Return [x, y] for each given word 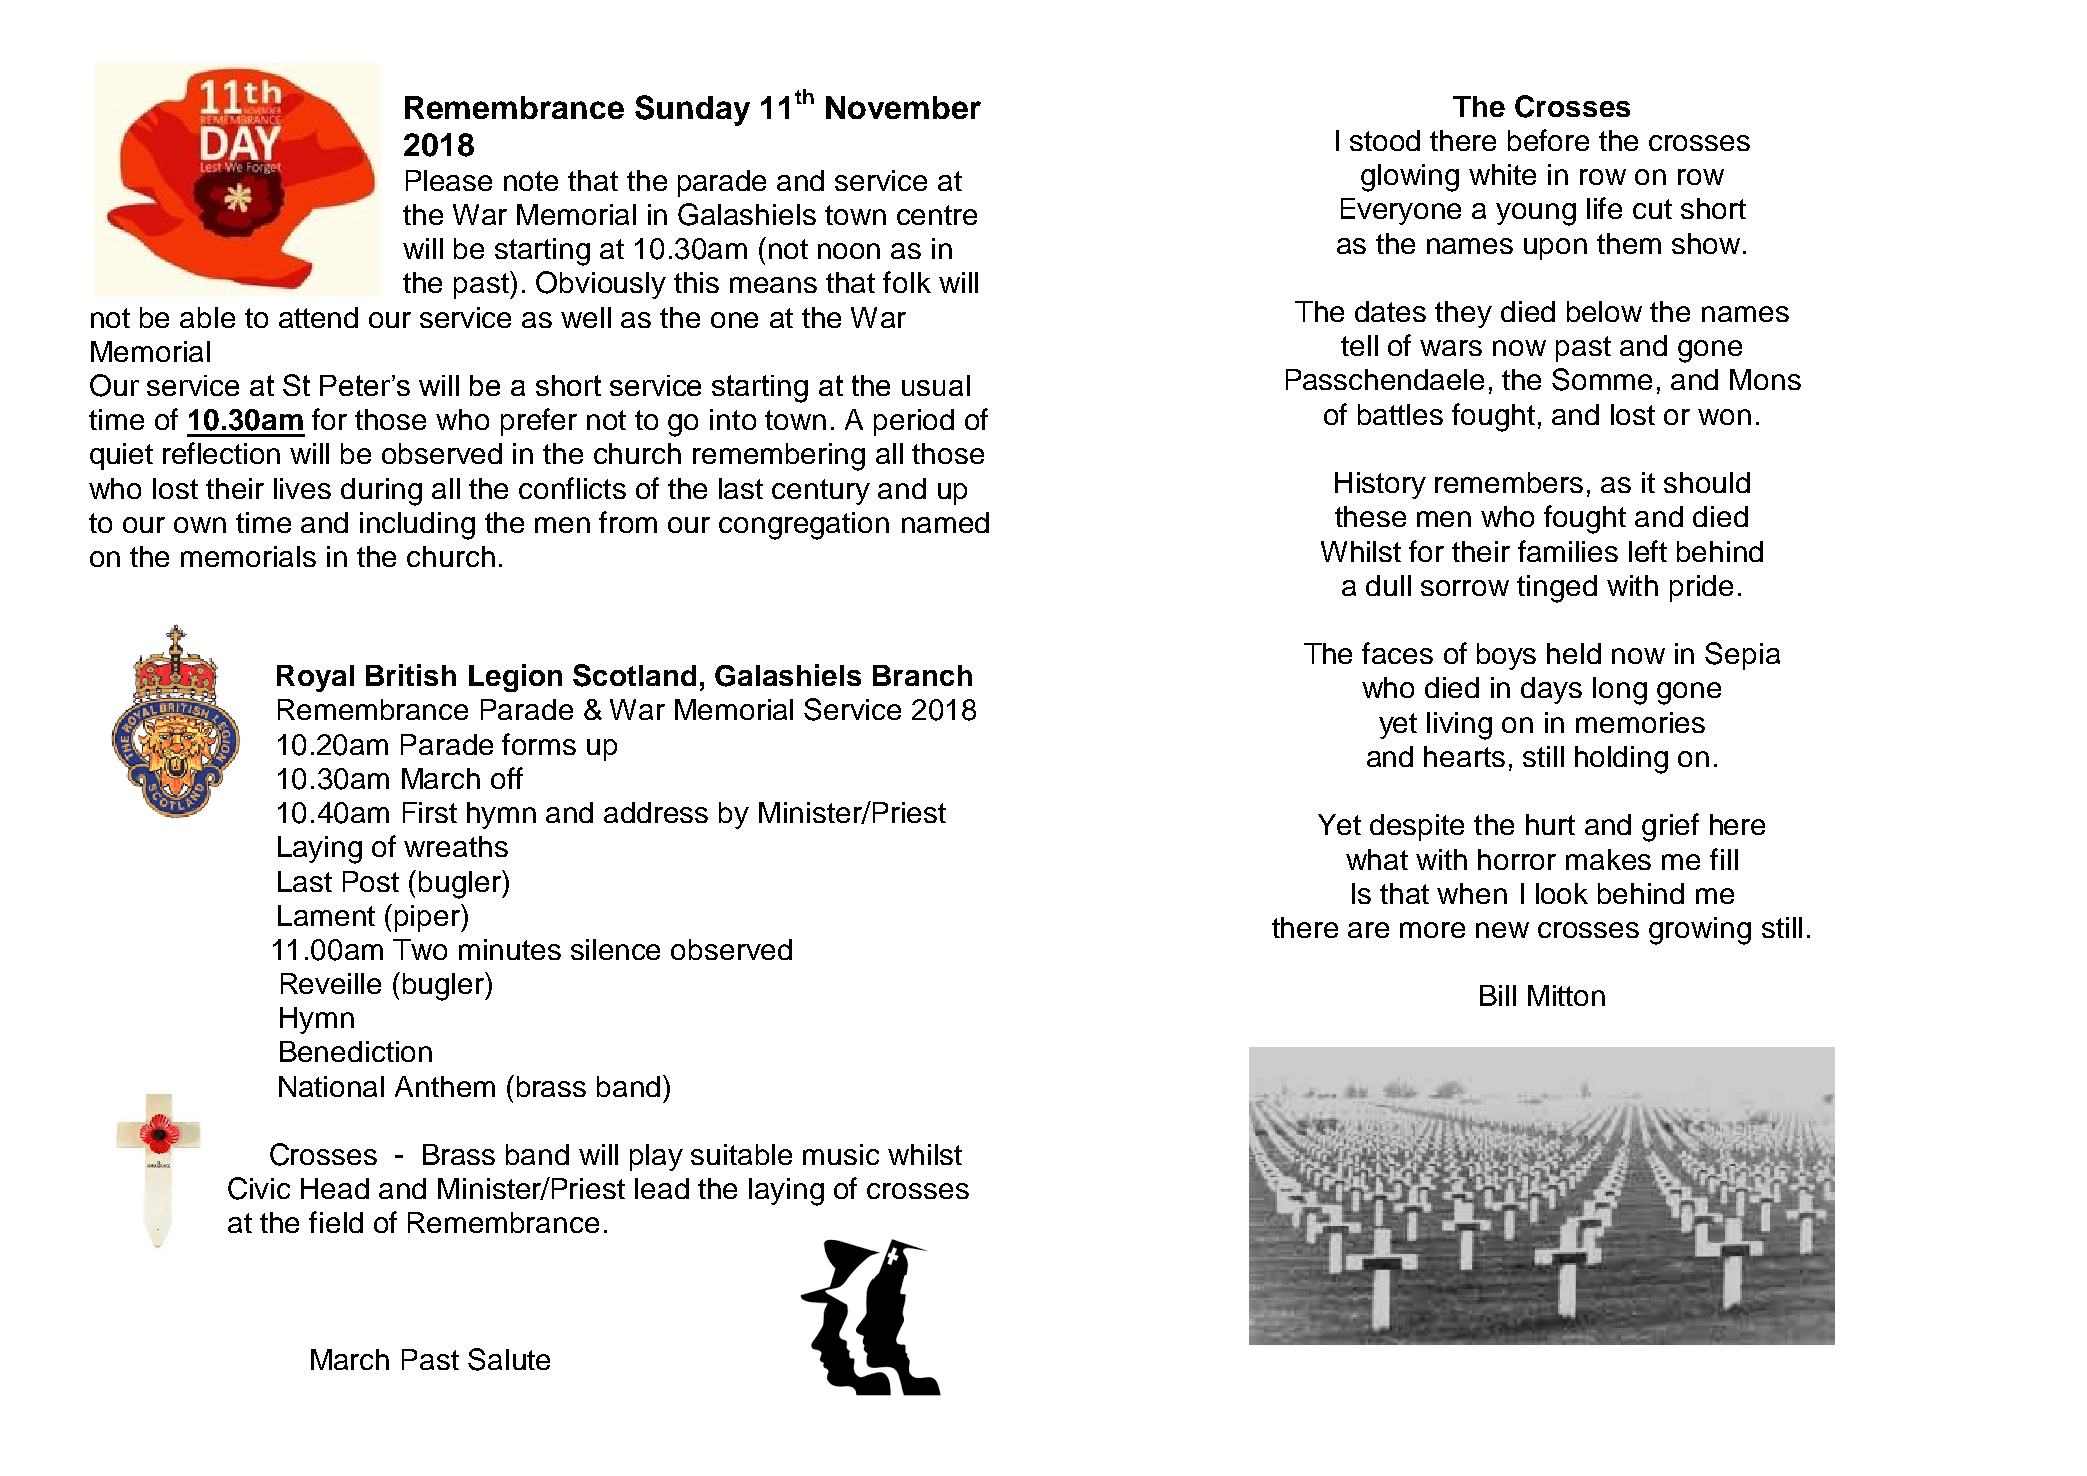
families [1568, 551]
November [903, 107]
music [841, 1154]
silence [615, 949]
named [945, 522]
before [1548, 140]
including [417, 526]
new [1502, 930]
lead [662, 1188]
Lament [326, 915]
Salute [509, 1359]
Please [449, 180]
